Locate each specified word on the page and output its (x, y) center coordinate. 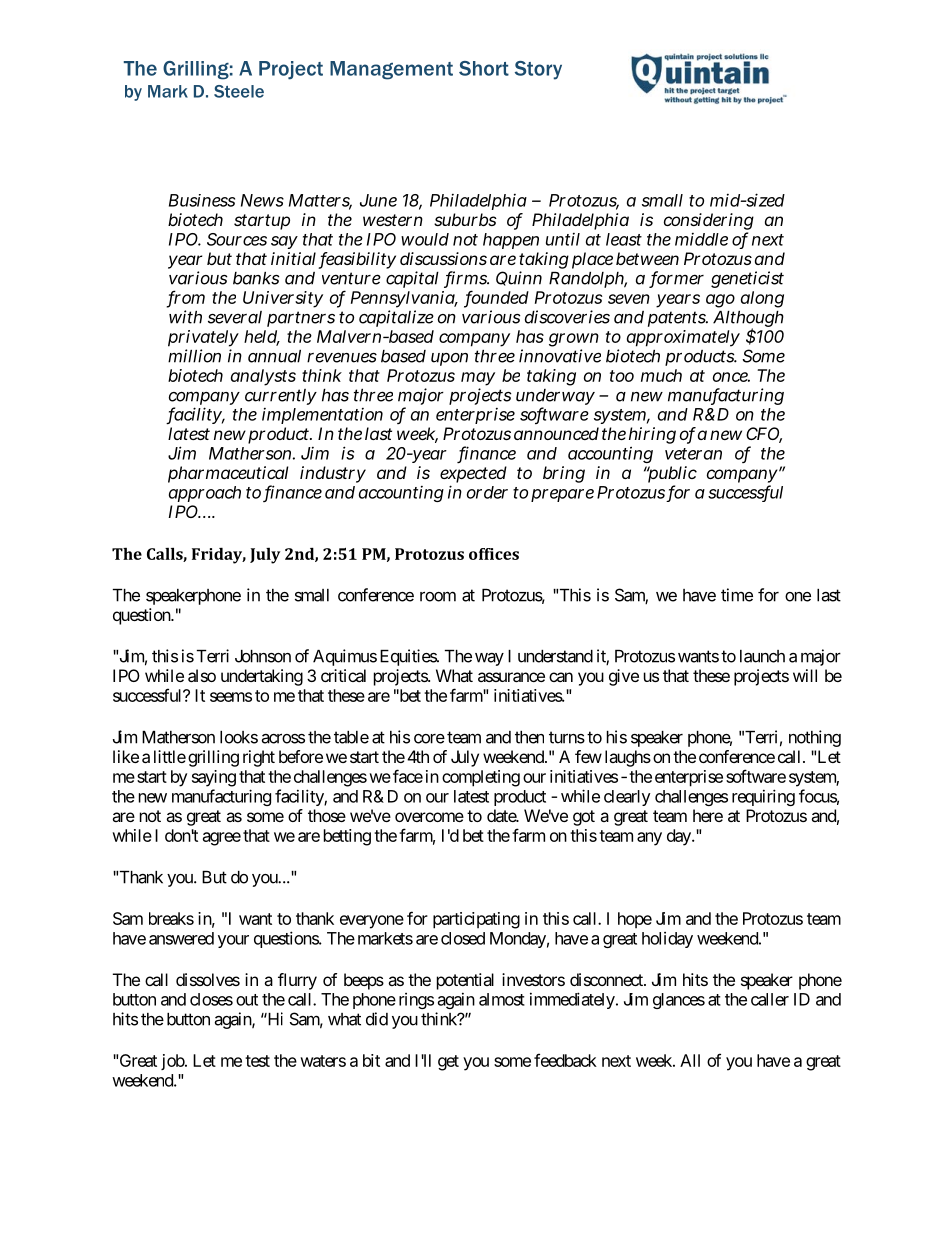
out (247, 1000)
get (448, 1063)
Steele (239, 91)
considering (709, 223)
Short (484, 68)
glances (679, 1001)
